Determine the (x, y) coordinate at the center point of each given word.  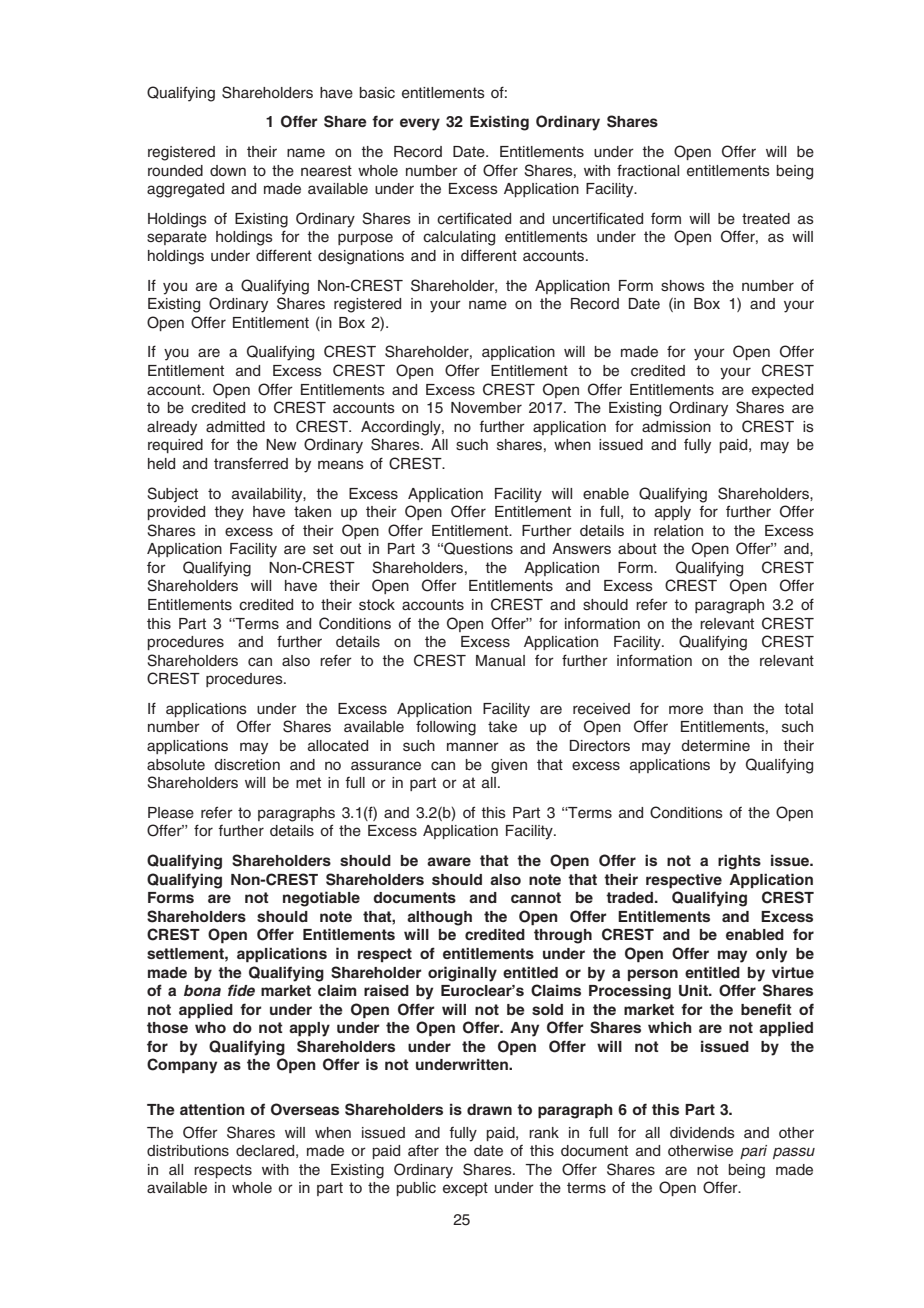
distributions (188, 1150)
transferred (251, 463)
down (228, 170)
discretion (247, 765)
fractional (648, 170)
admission (676, 426)
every (420, 124)
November (486, 407)
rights (739, 862)
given (509, 766)
